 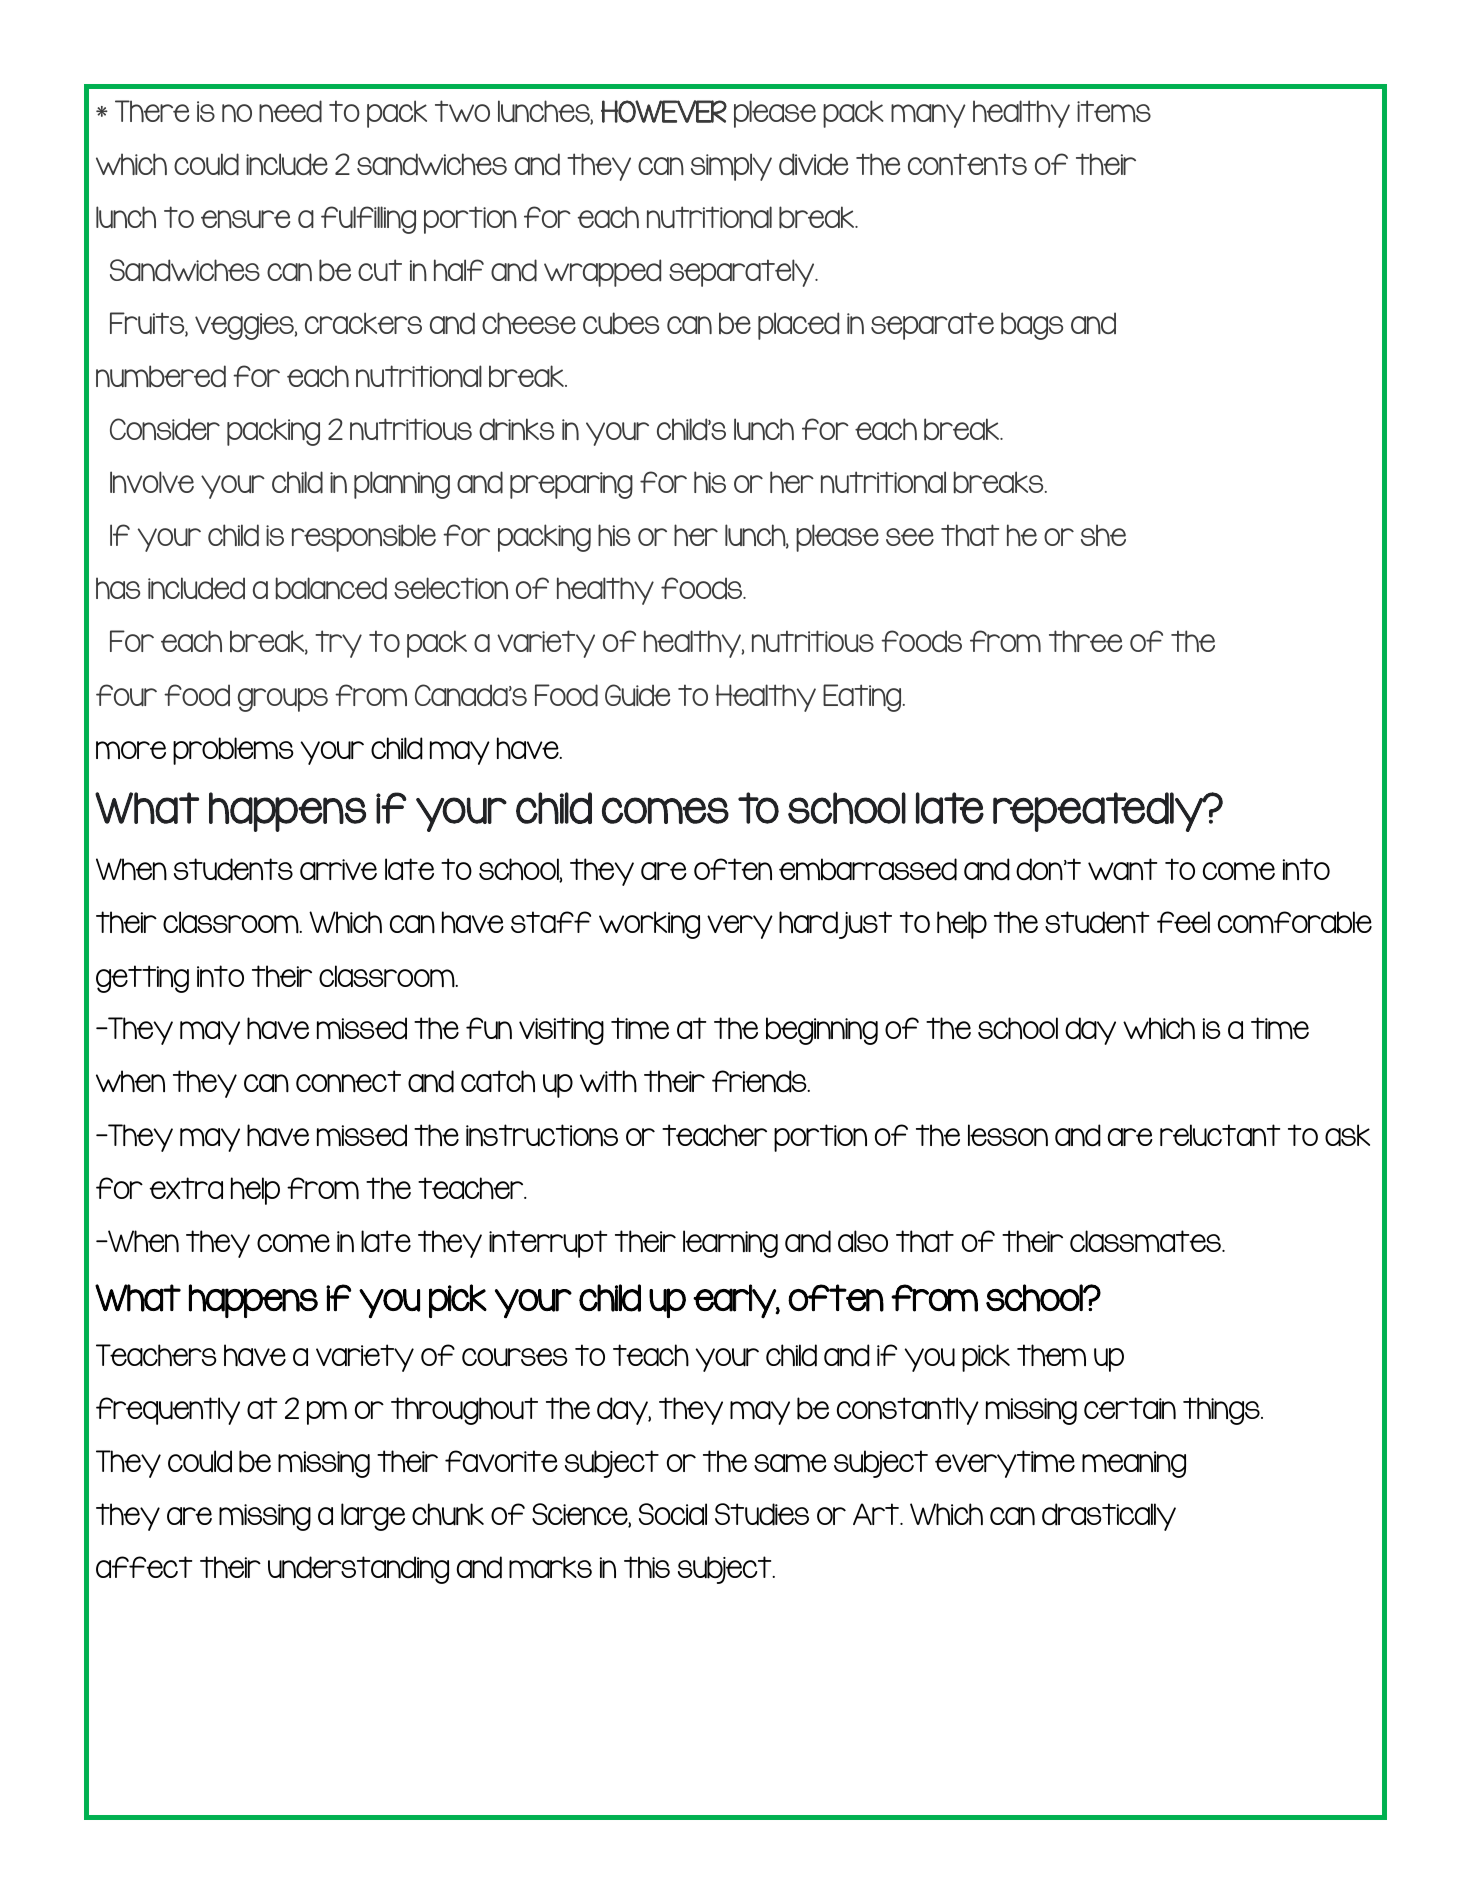 I want to click on embarrassed, so click(x=868, y=869).
